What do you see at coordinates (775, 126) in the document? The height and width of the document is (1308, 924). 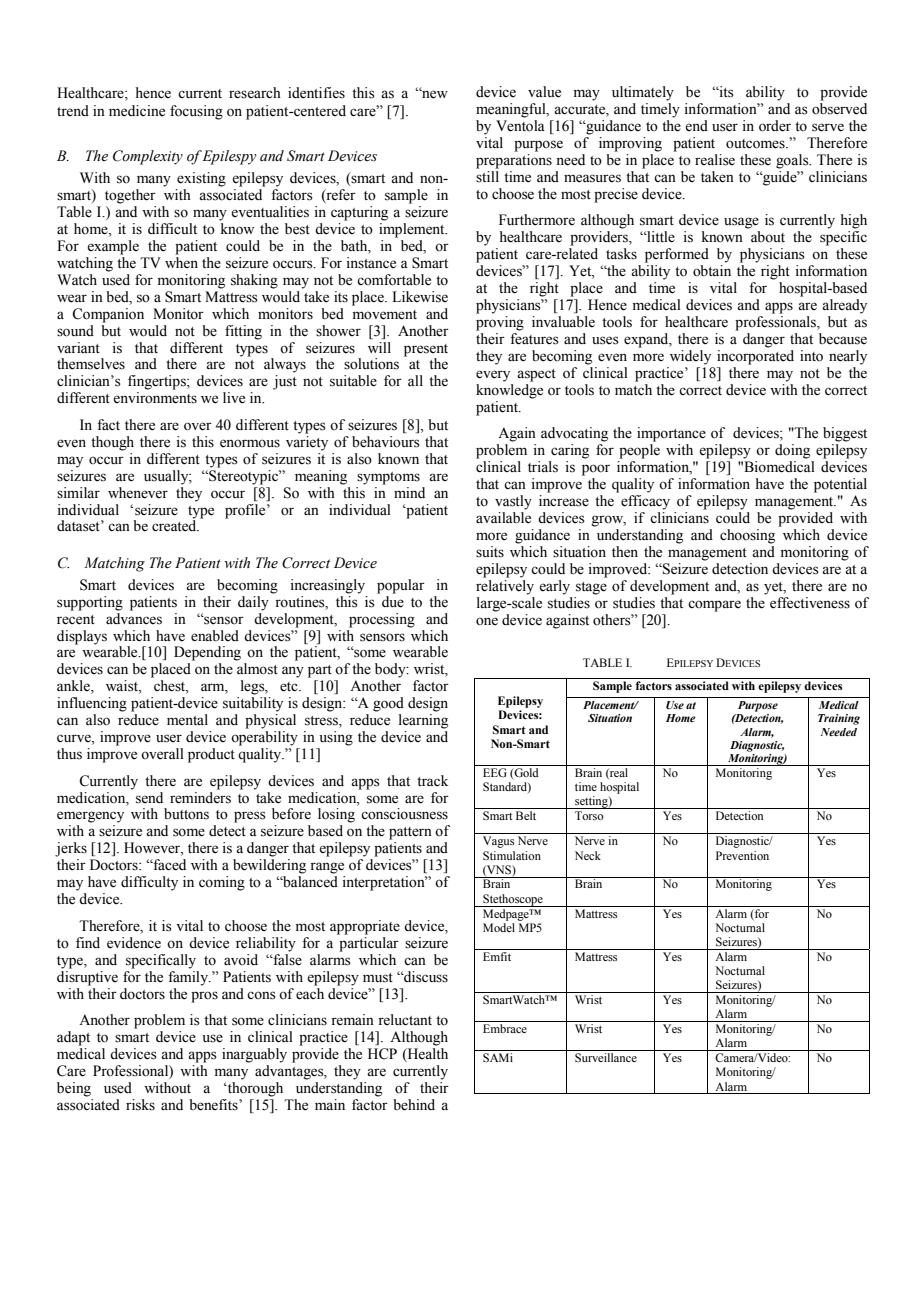 I see `order` at bounding box center [775, 126].
